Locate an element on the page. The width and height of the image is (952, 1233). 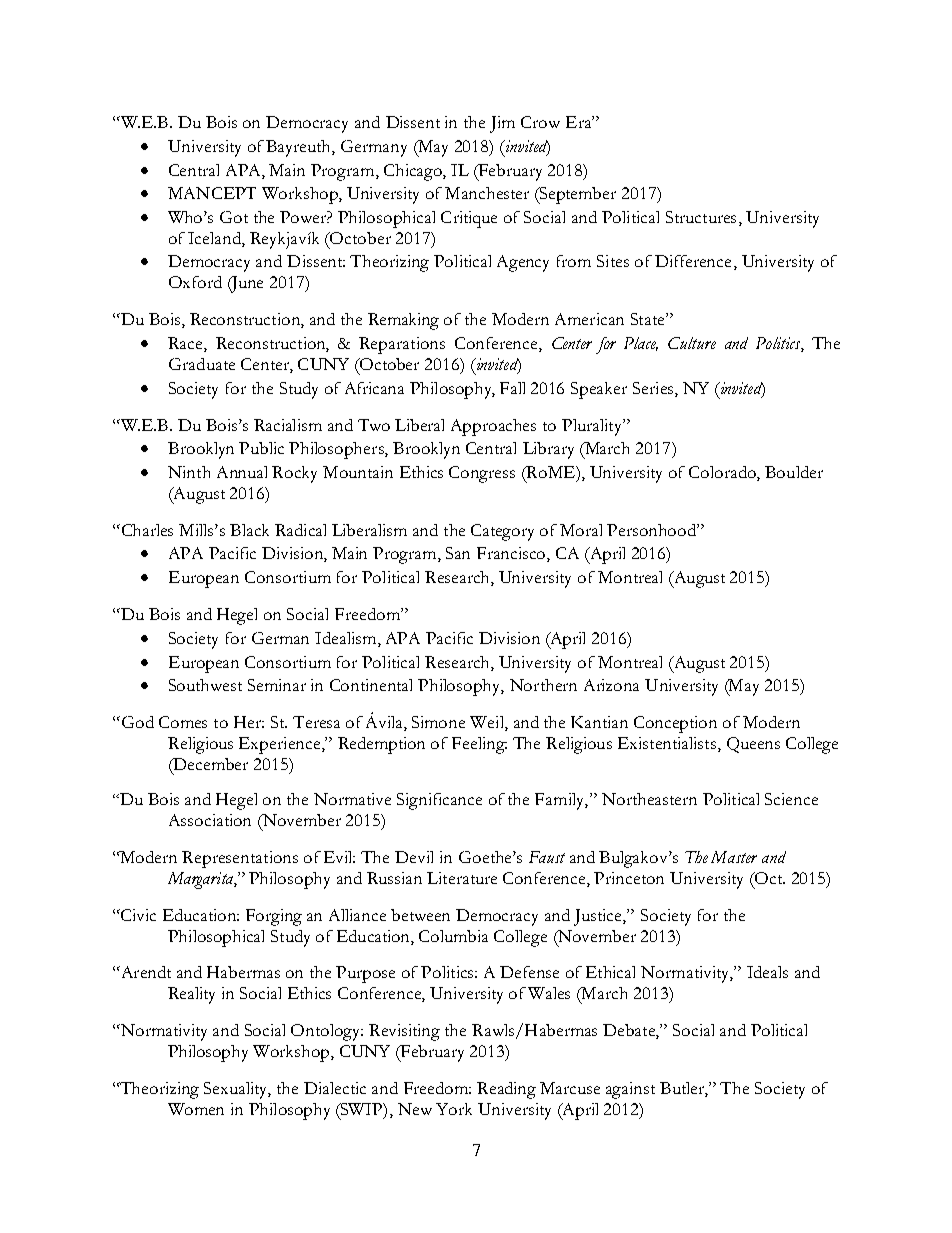
against is located at coordinates (630, 1090).
